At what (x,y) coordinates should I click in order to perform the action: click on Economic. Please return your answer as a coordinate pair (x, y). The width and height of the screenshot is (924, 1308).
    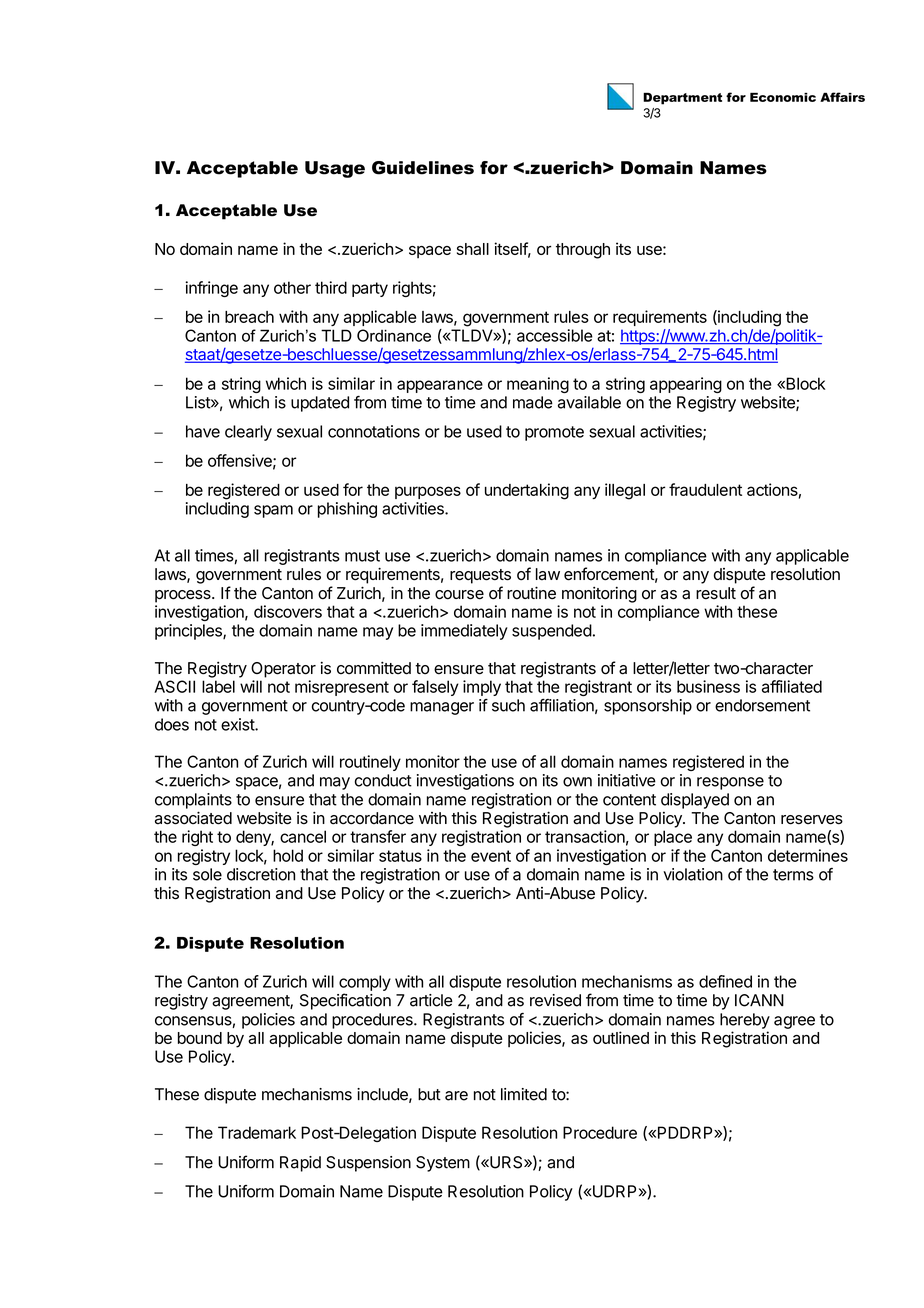
    Looking at the image, I should click on (783, 97).
